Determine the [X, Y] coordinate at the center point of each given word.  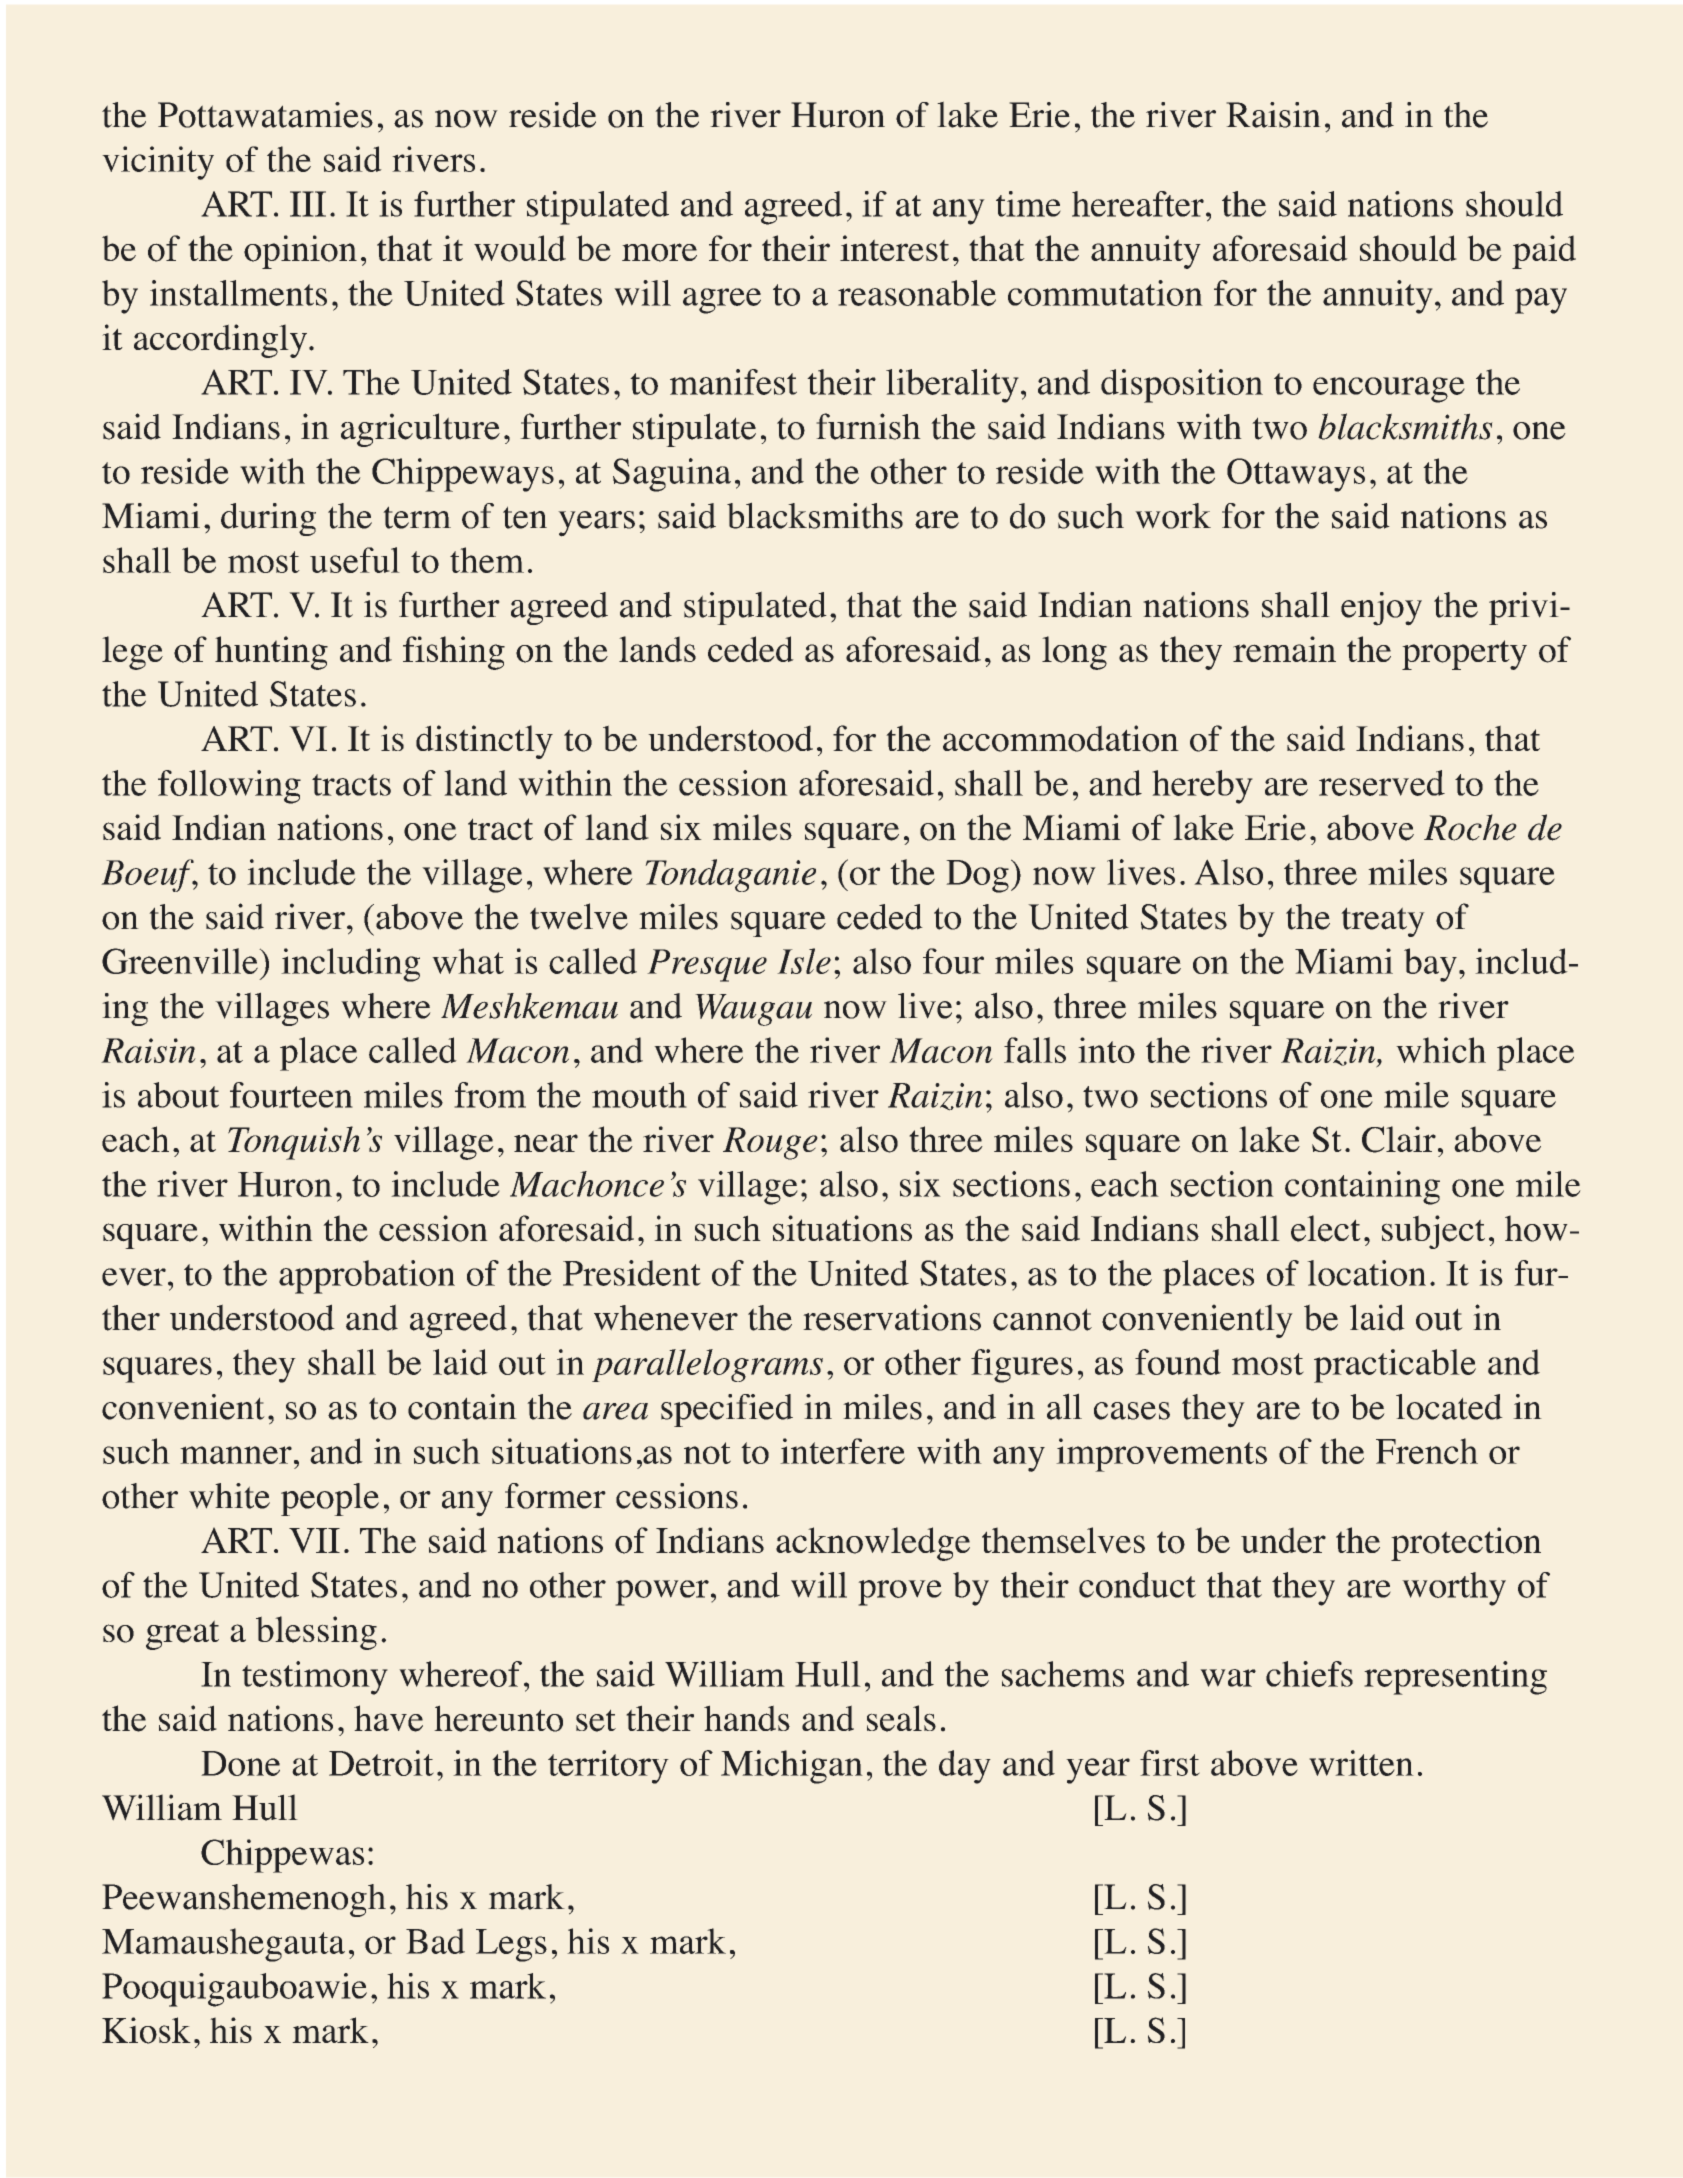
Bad [435, 1941]
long [1074, 653]
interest [894, 248]
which [1441, 1050]
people [330, 1499]
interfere [842, 1451]
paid [1544, 252]
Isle [804, 961]
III [308, 204]
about [178, 1095]
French [1427, 1451]
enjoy [1381, 609]
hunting [271, 653]
